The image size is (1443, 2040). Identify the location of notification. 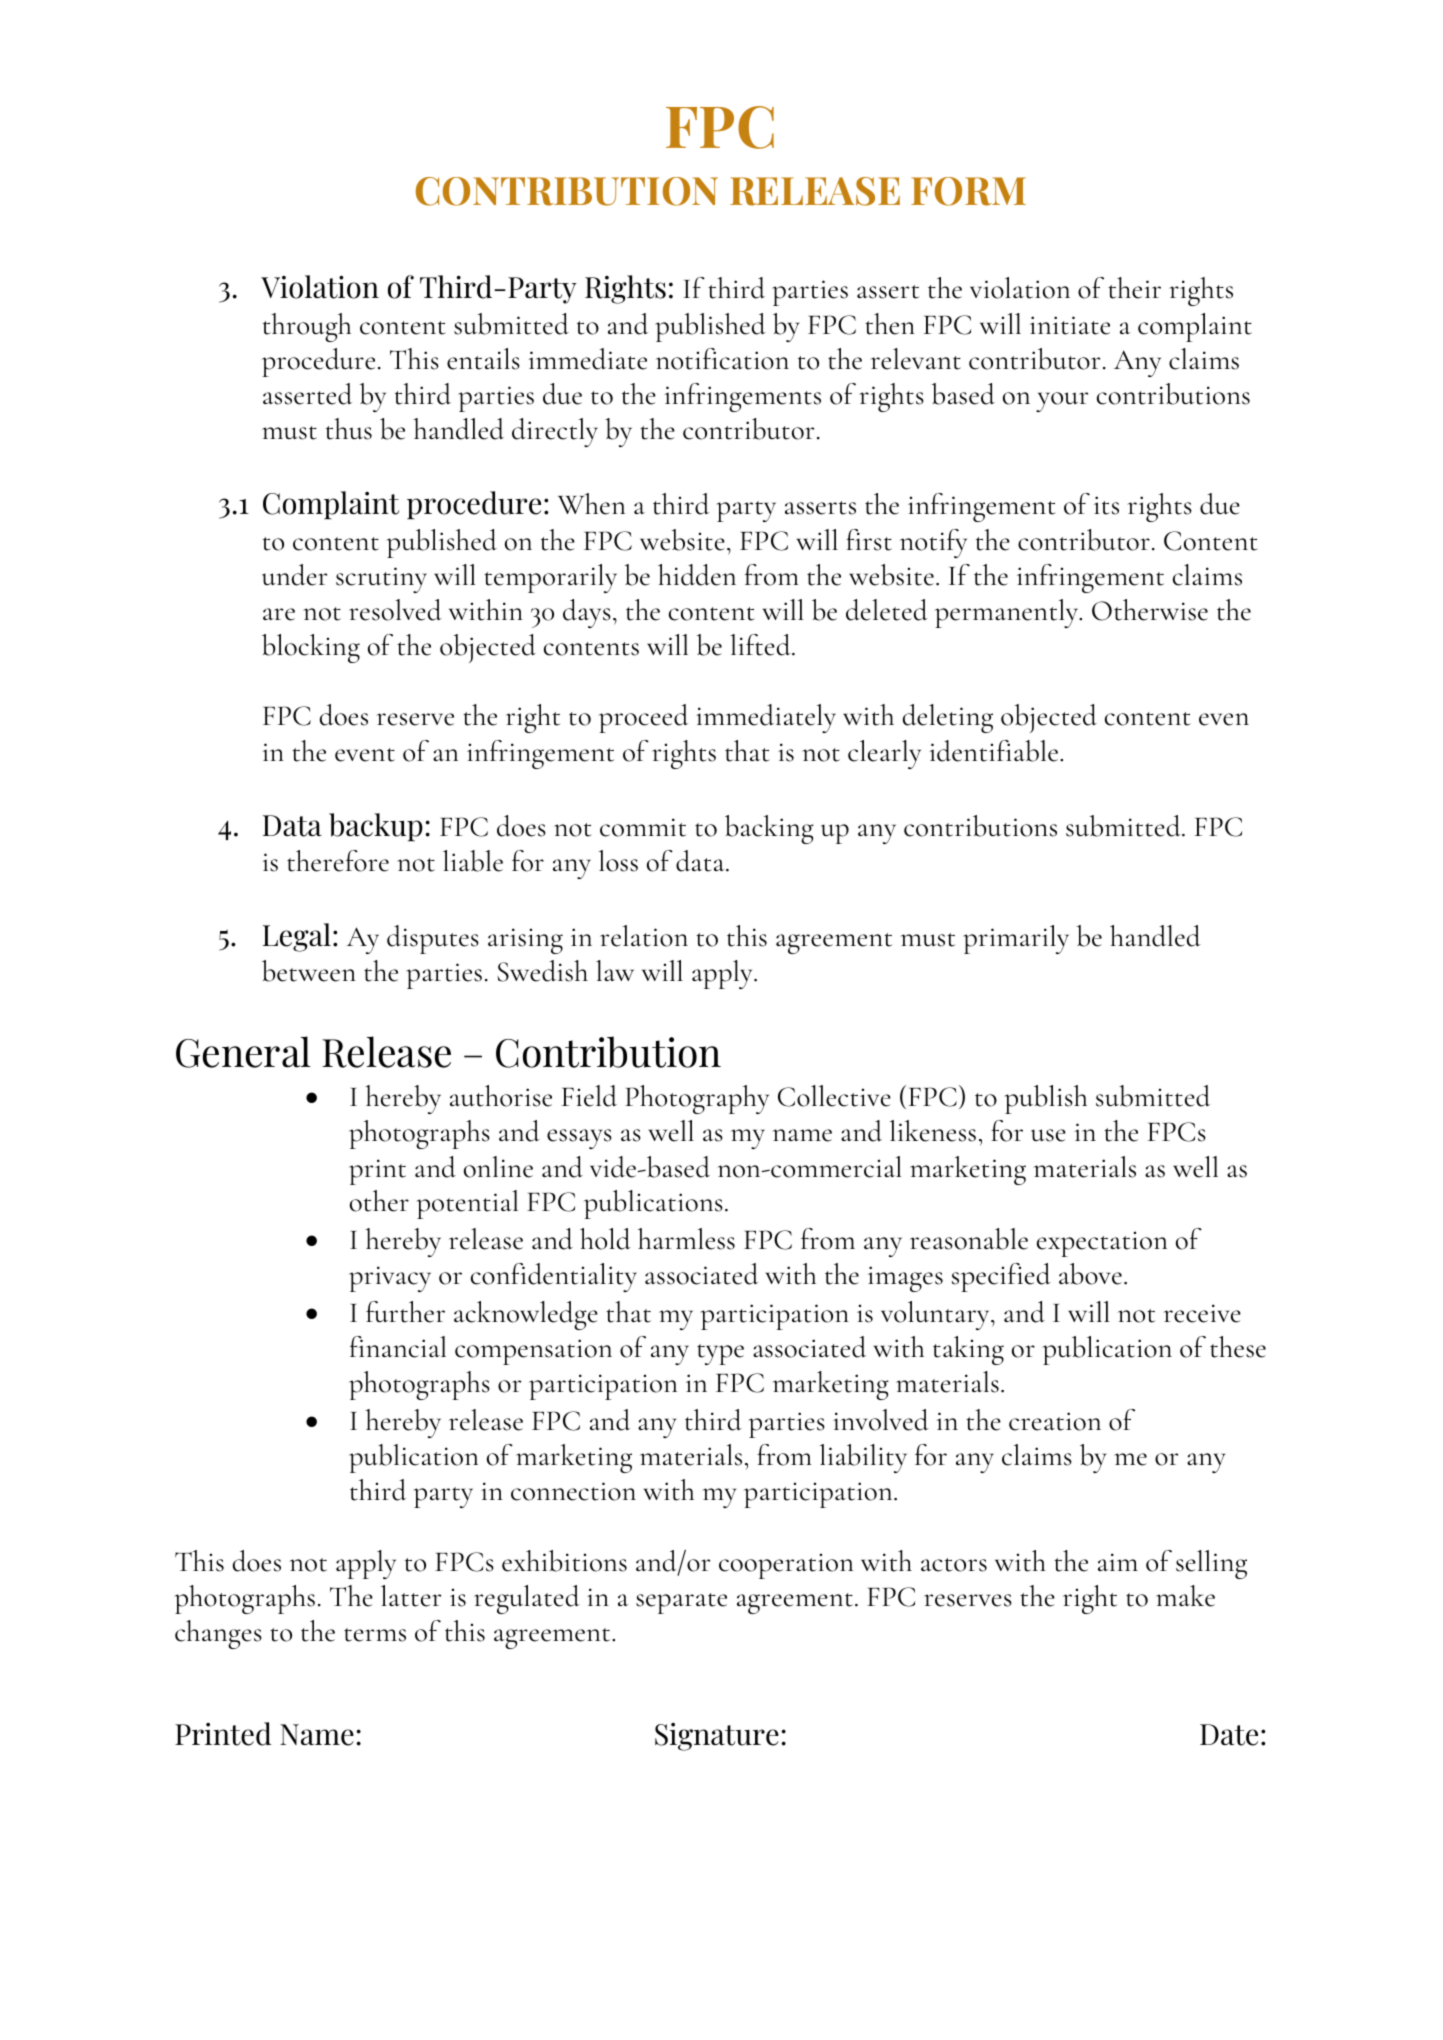
(722, 359).
